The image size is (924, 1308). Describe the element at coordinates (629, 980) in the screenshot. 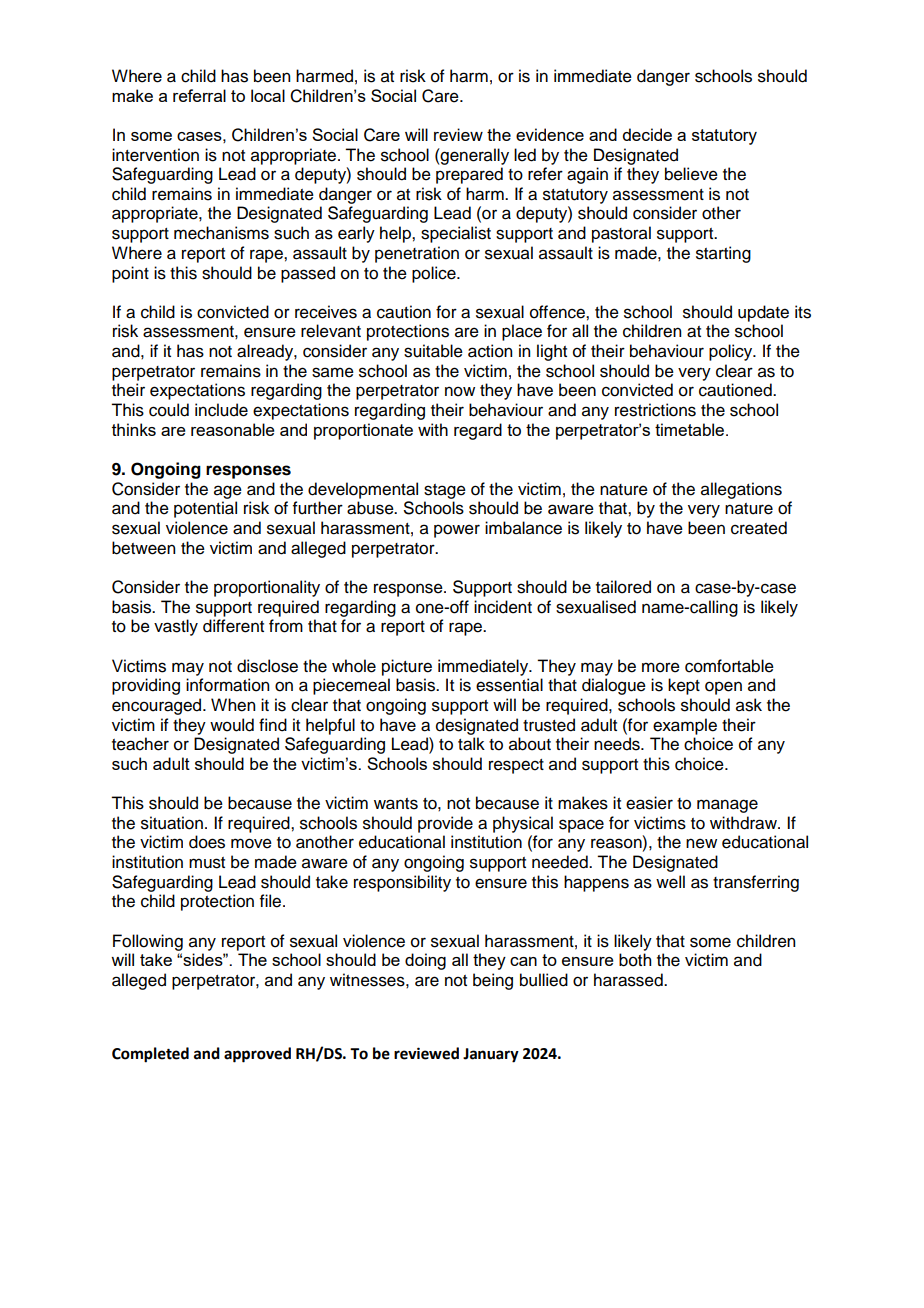

I see `harassed` at that location.
